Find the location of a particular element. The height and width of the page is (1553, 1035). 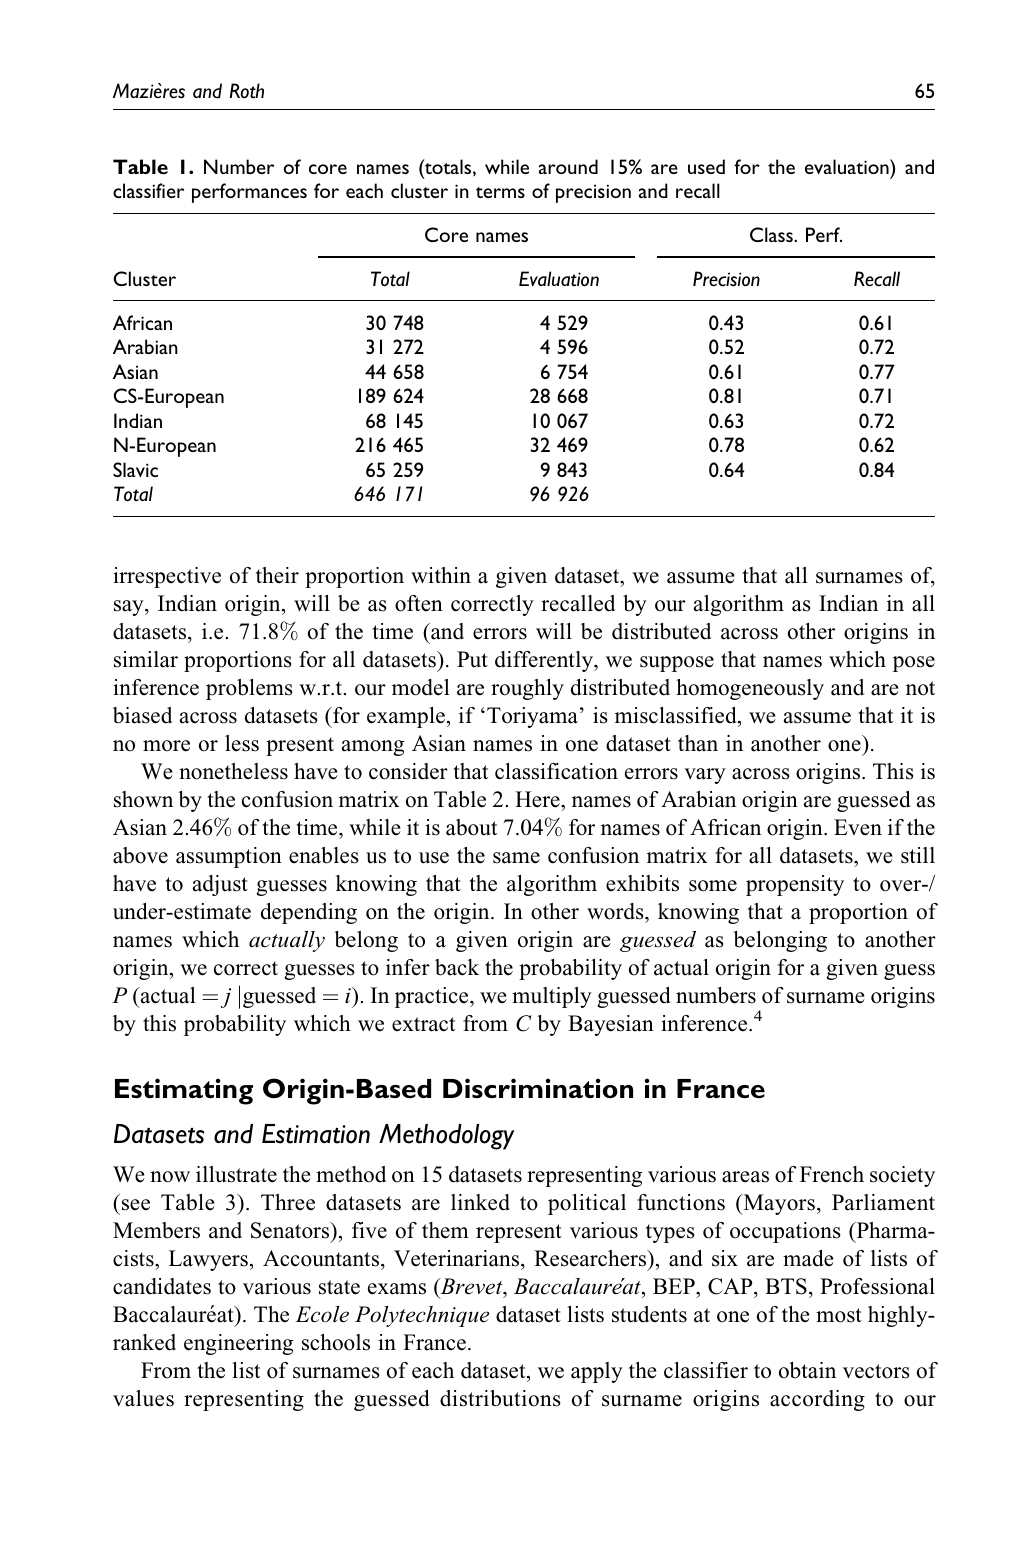

multiply is located at coordinates (552, 997).
